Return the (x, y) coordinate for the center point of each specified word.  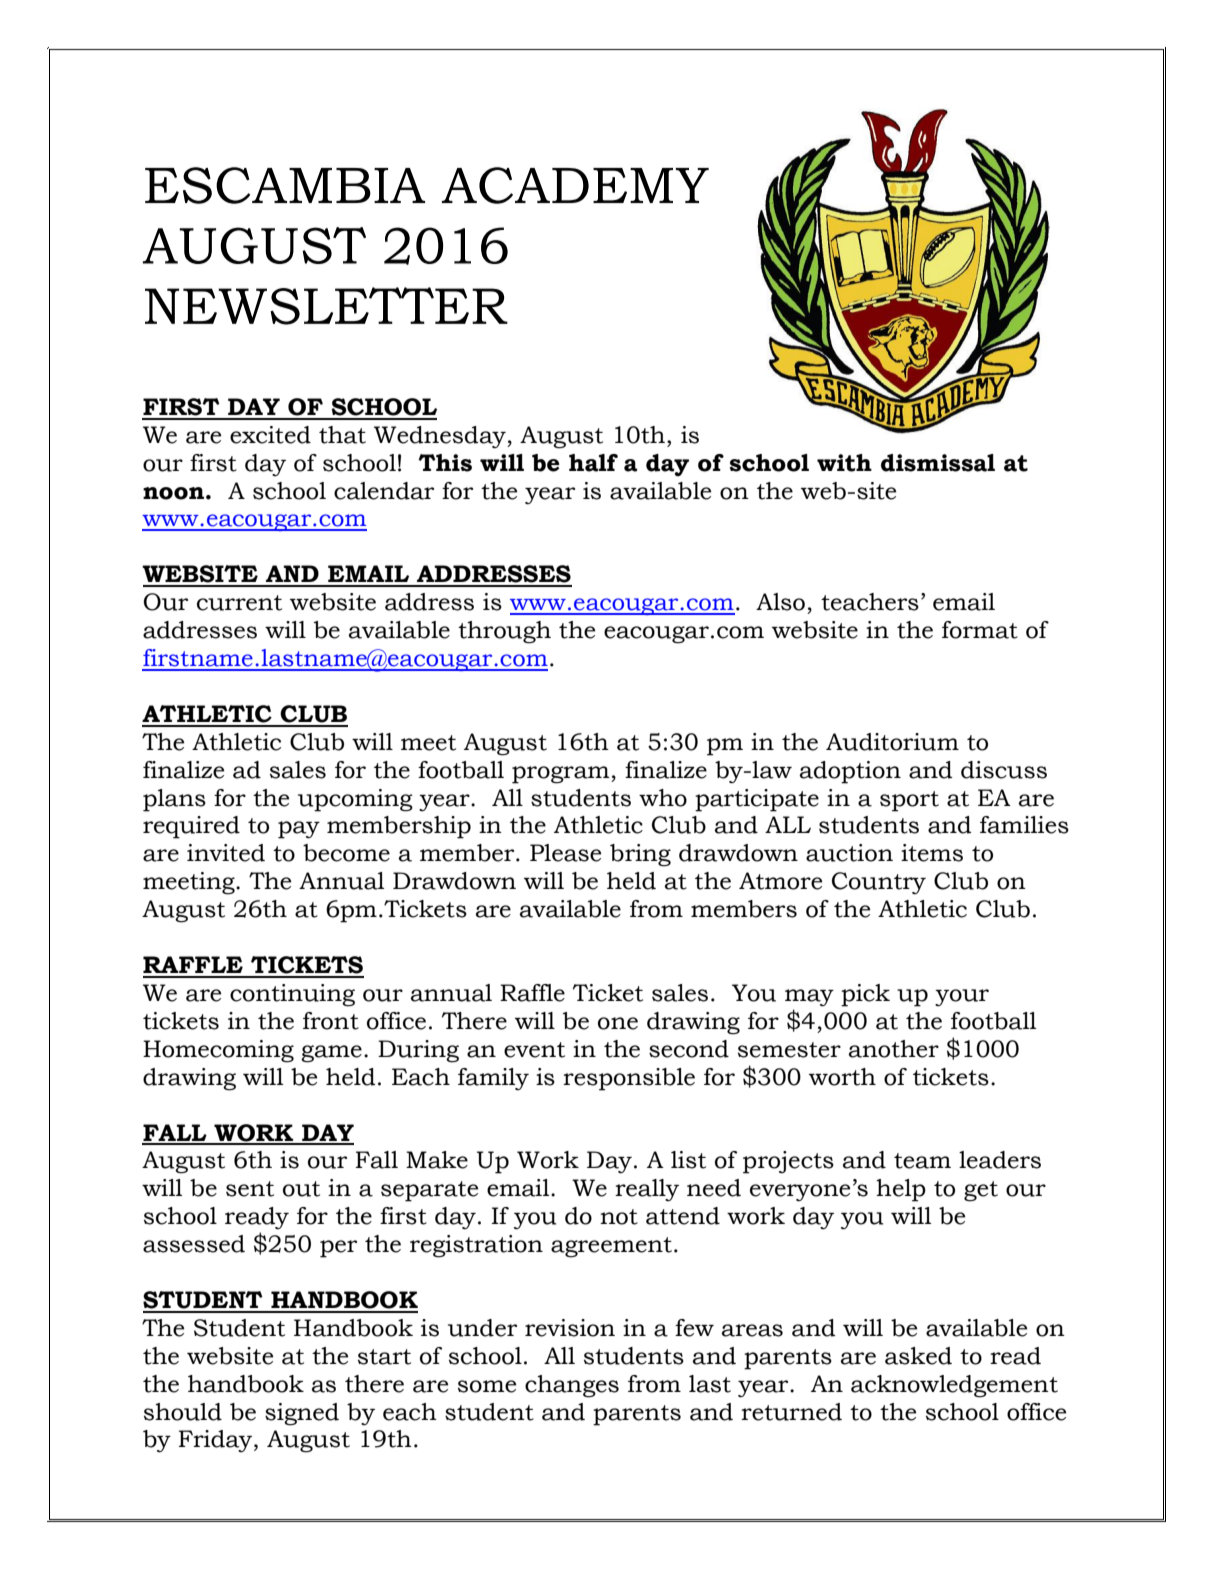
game (331, 1054)
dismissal (938, 463)
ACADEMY (575, 185)
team (922, 1161)
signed (302, 1414)
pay (299, 830)
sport (909, 801)
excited (270, 435)
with (844, 463)
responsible (629, 1079)
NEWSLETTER (326, 306)
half (593, 463)
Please (565, 853)
